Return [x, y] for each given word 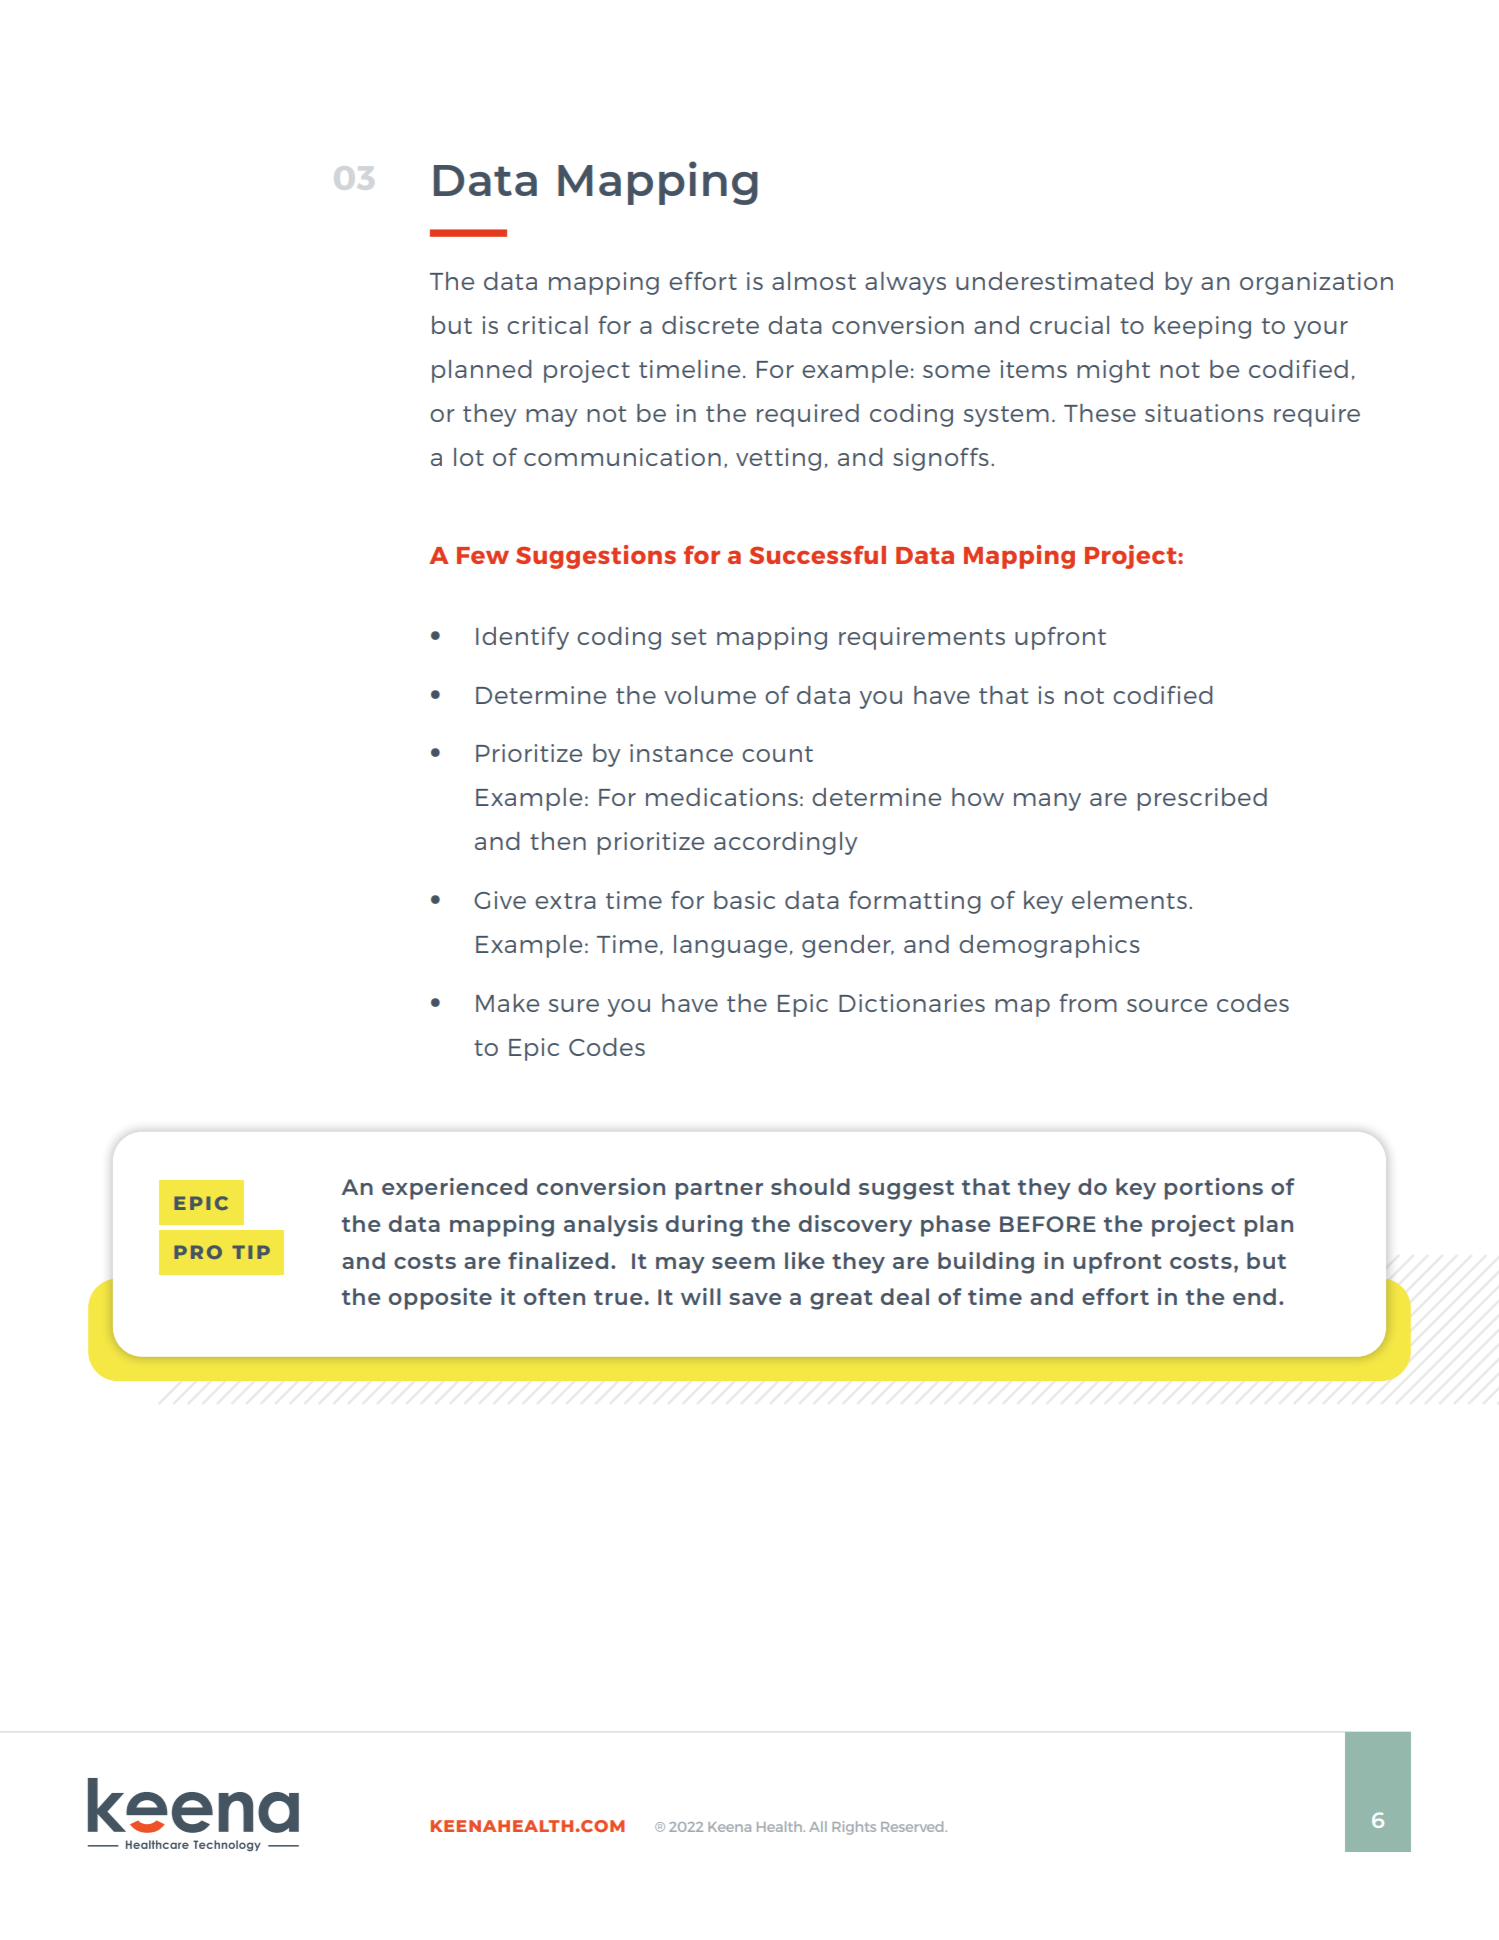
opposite [440, 1299]
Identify [522, 638]
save [755, 1299]
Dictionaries [912, 1003]
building [986, 1263]
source [1167, 1005]
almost [814, 281]
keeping [1203, 327]
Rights [854, 1828]
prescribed [1202, 799]
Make [507, 1003]
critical [547, 325]
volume [710, 695]
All [818, 1826]
